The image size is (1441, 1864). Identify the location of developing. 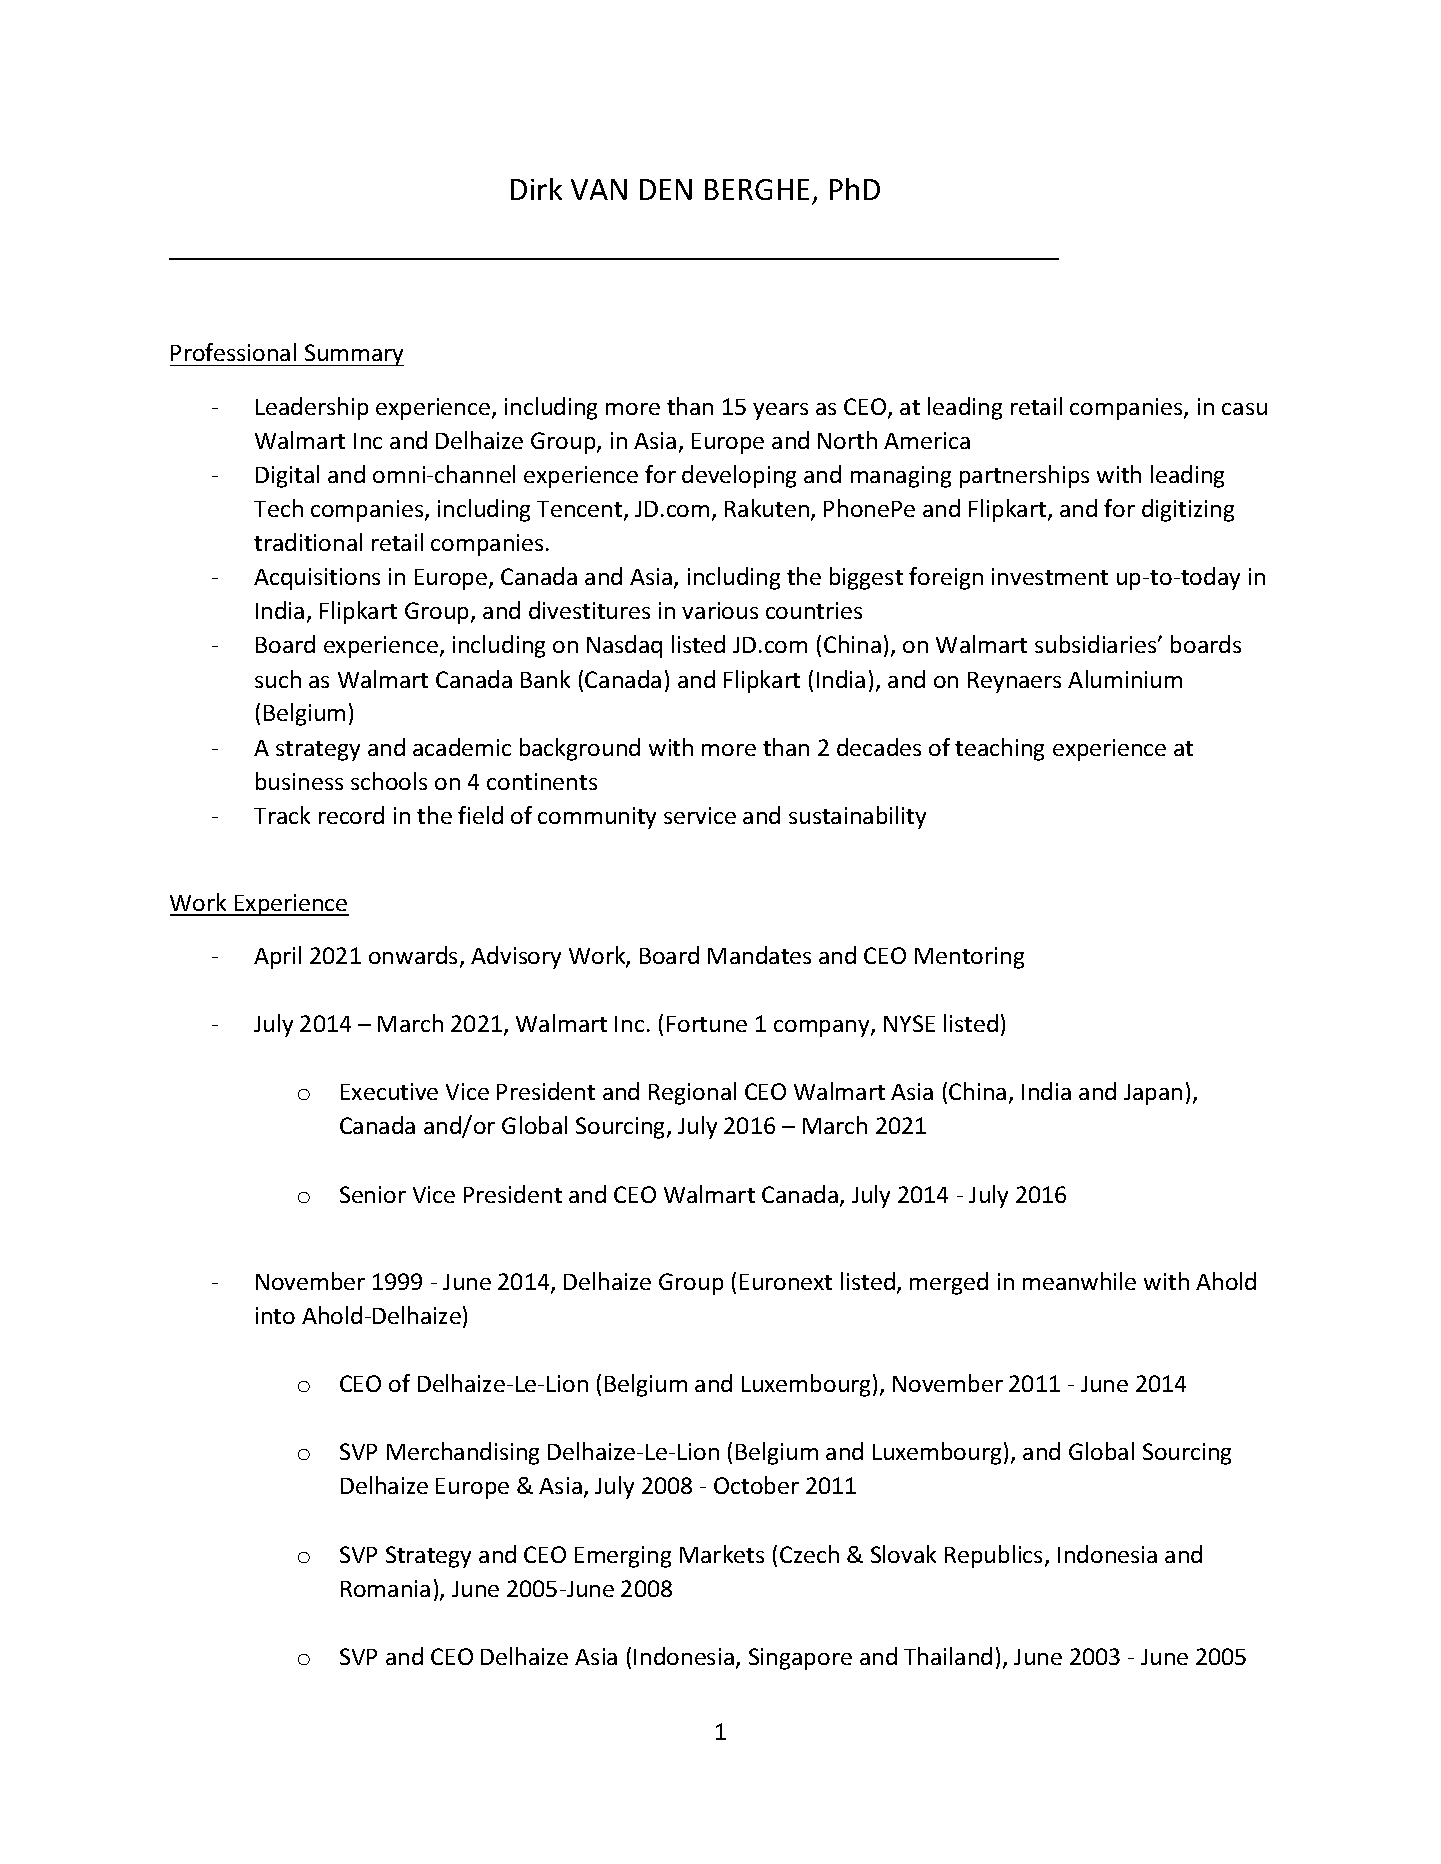
(739, 476).
